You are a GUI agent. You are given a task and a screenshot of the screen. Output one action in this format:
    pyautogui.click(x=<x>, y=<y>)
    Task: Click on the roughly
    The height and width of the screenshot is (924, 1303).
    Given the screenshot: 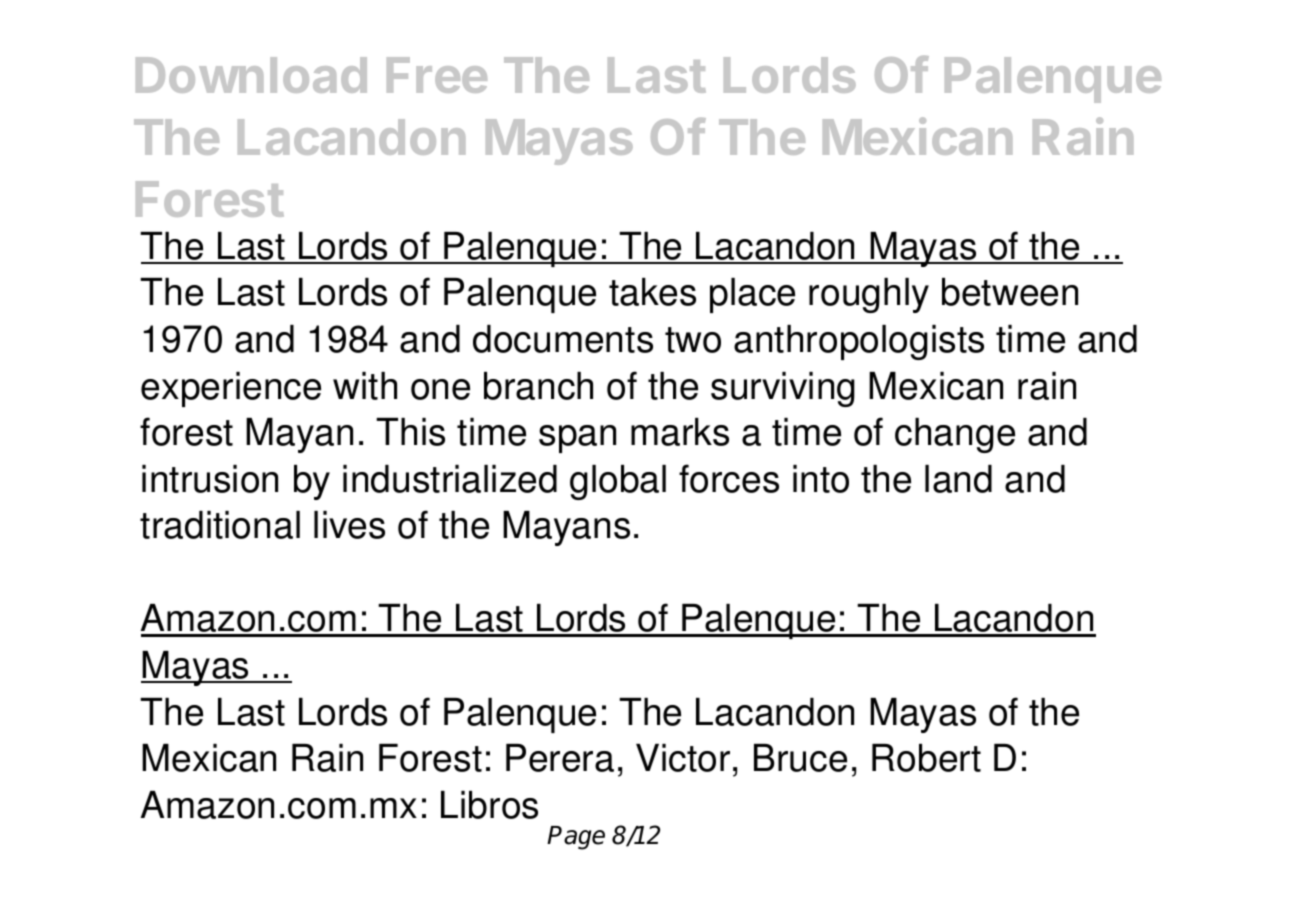 What is the action you would take?
    pyautogui.click(x=869, y=295)
